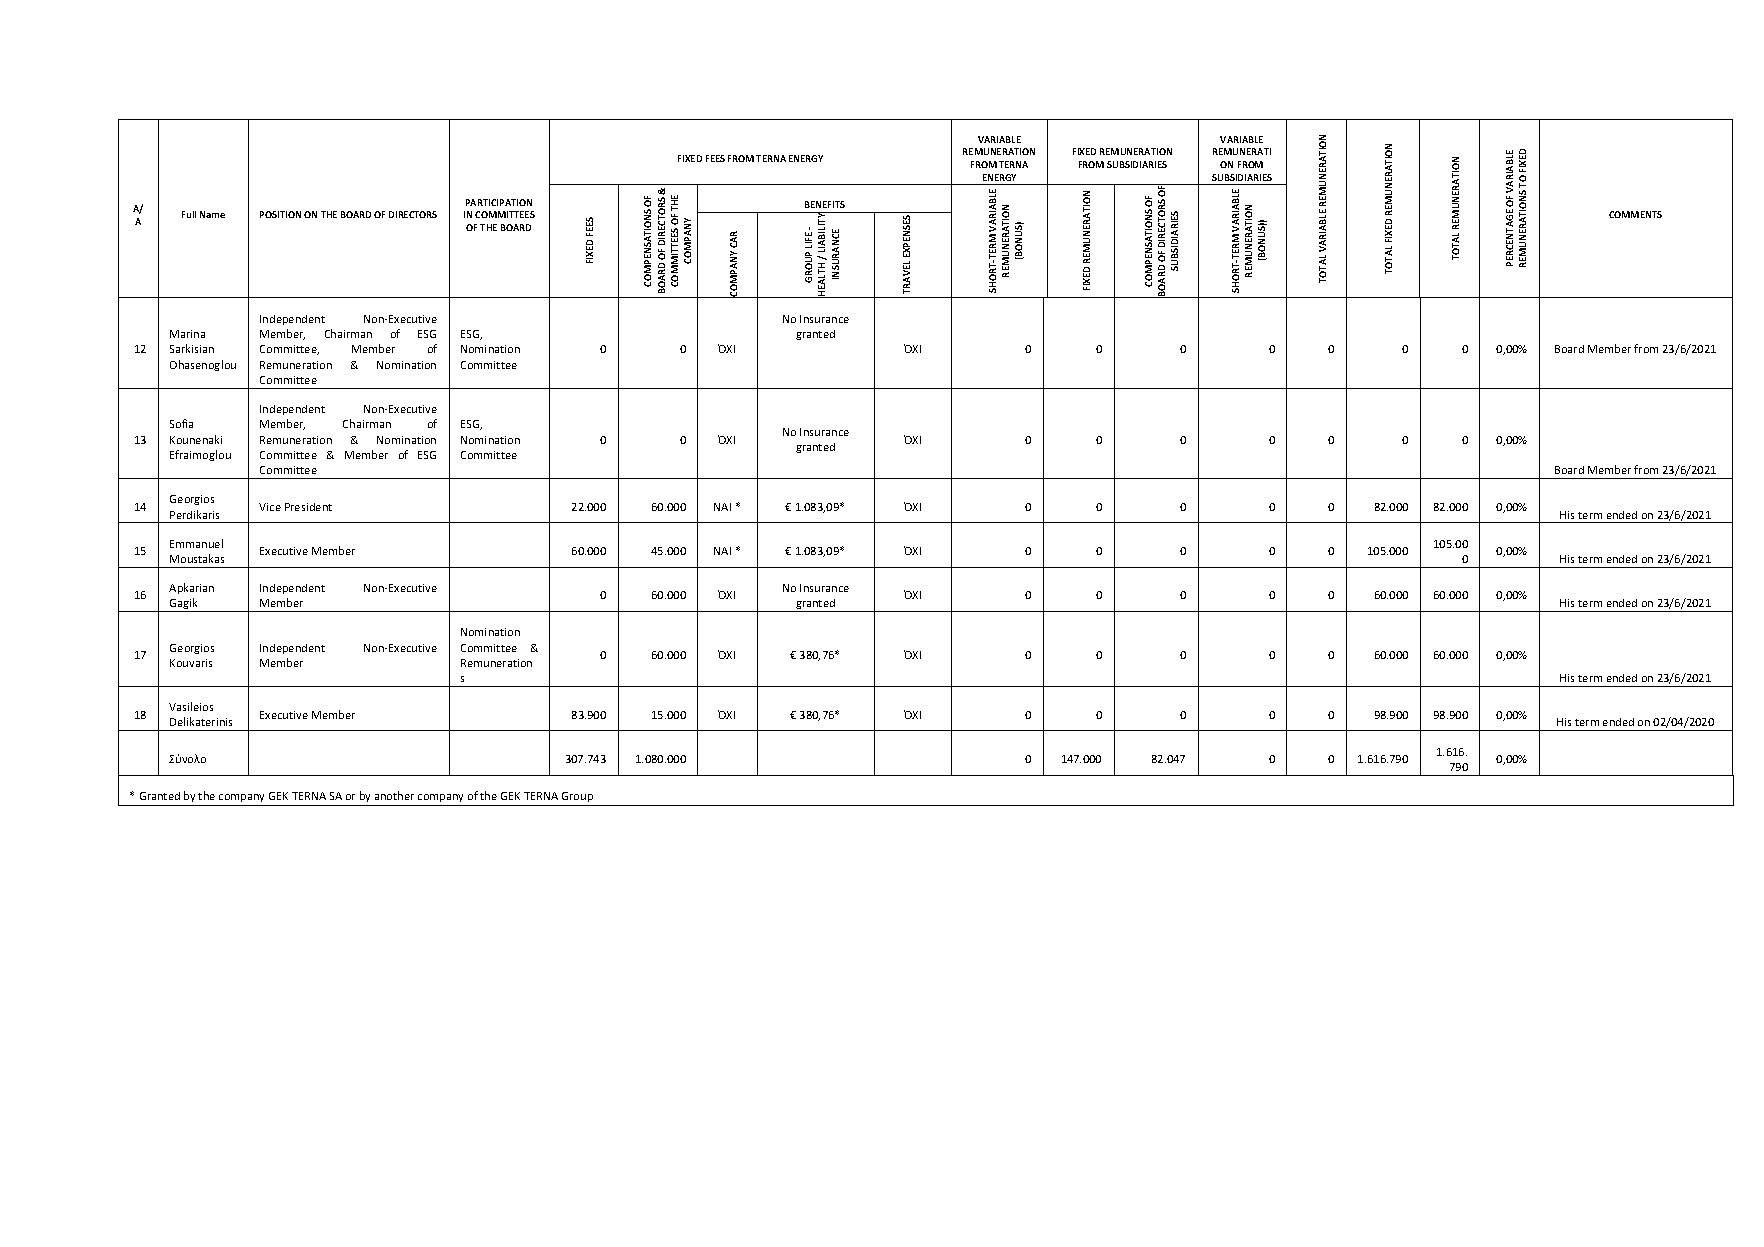 Image resolution: width=1764 pixels, height=1247 pixels. I want to click on PARTICIPATION, so click(499, 202).
